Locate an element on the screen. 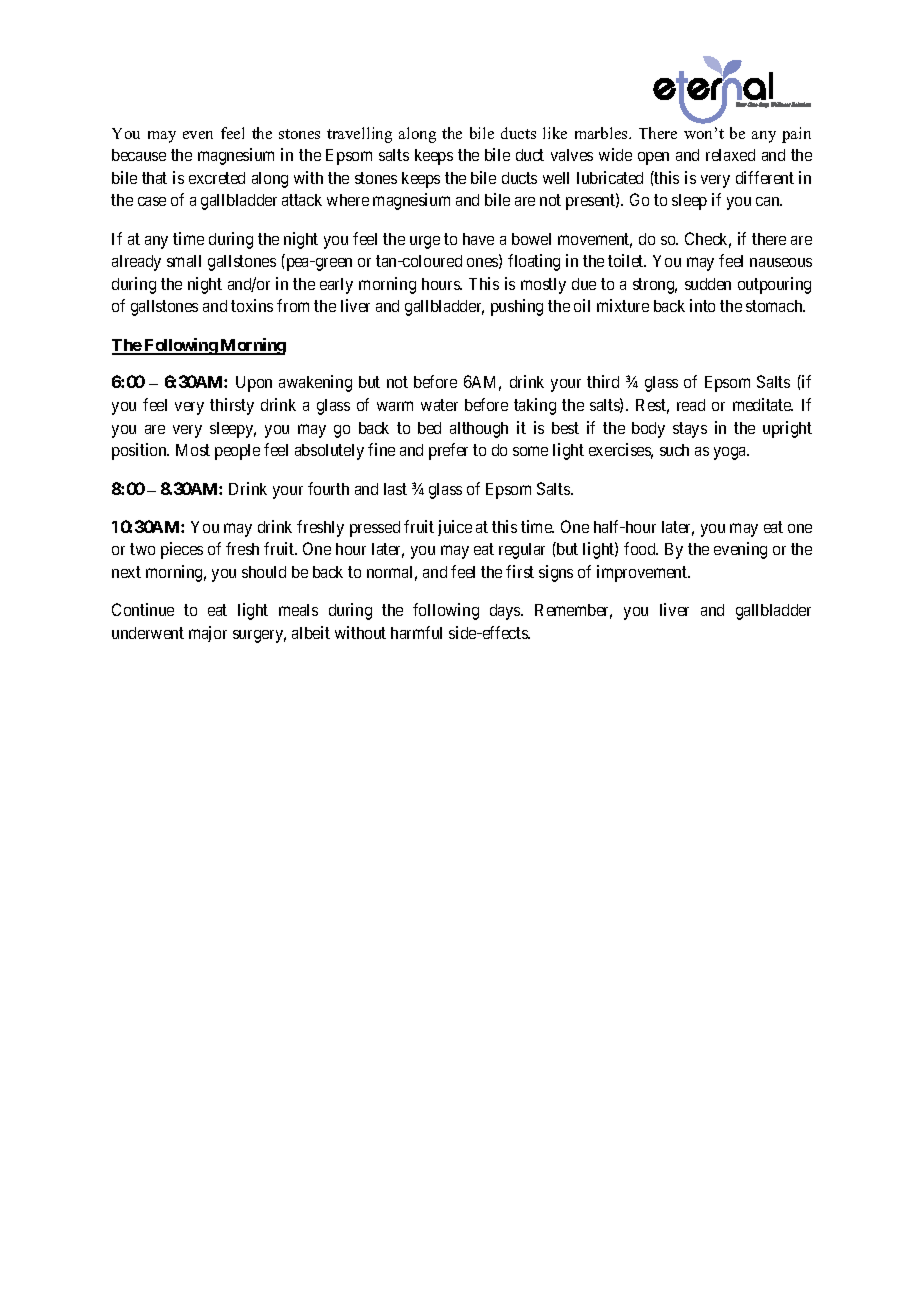 This screenshot has width=924, height=1308. meditate is located at coordinates (763, 404).
